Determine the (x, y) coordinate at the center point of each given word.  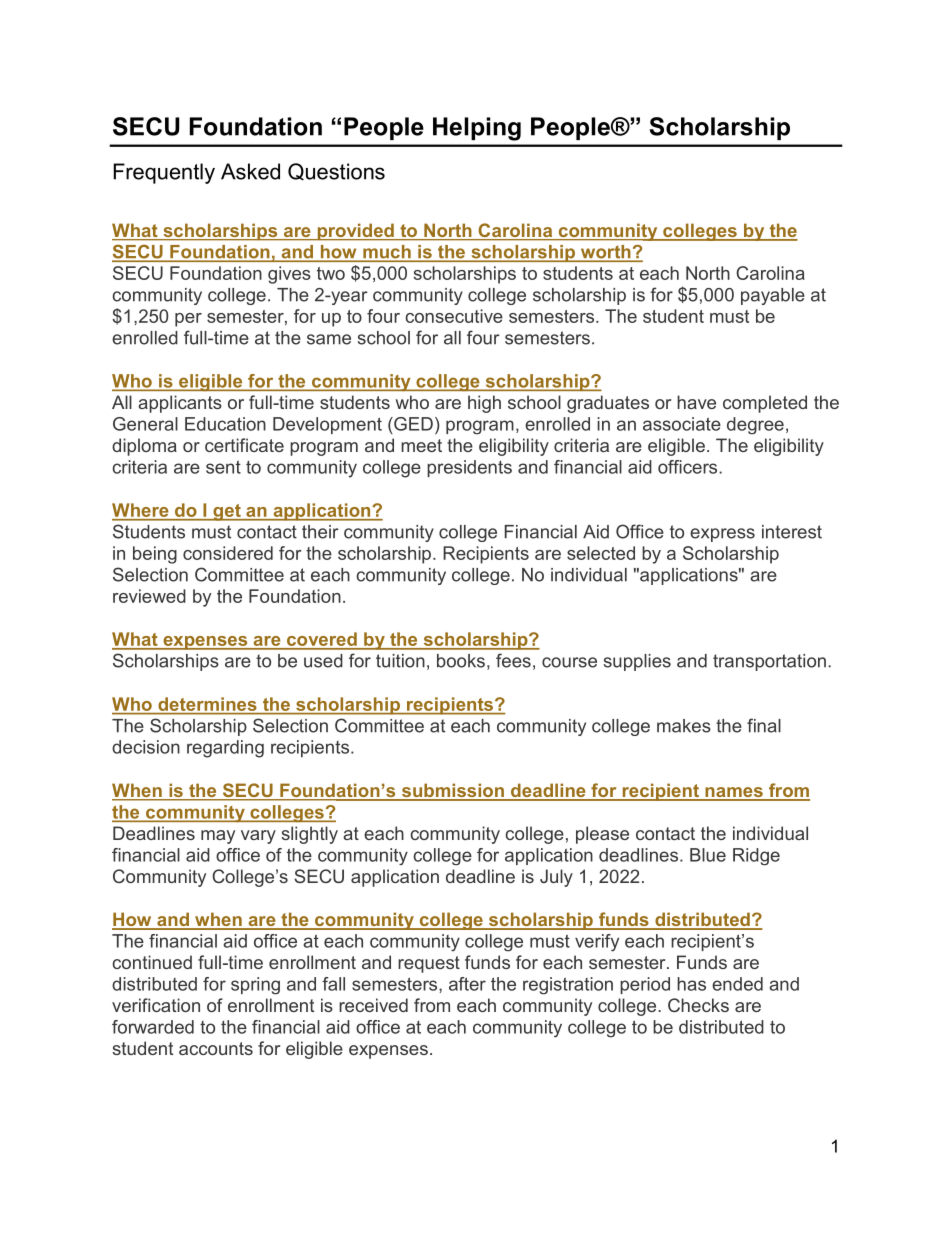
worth (605, 253)
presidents (469, 468)
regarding (225, 749)
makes (684, 726)
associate (682, 424)
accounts (216, 1048)
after (467, 984)
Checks (698, 1005)
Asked (250, 171)
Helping (477, 129)
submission (452, 791)
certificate (244, 445)
